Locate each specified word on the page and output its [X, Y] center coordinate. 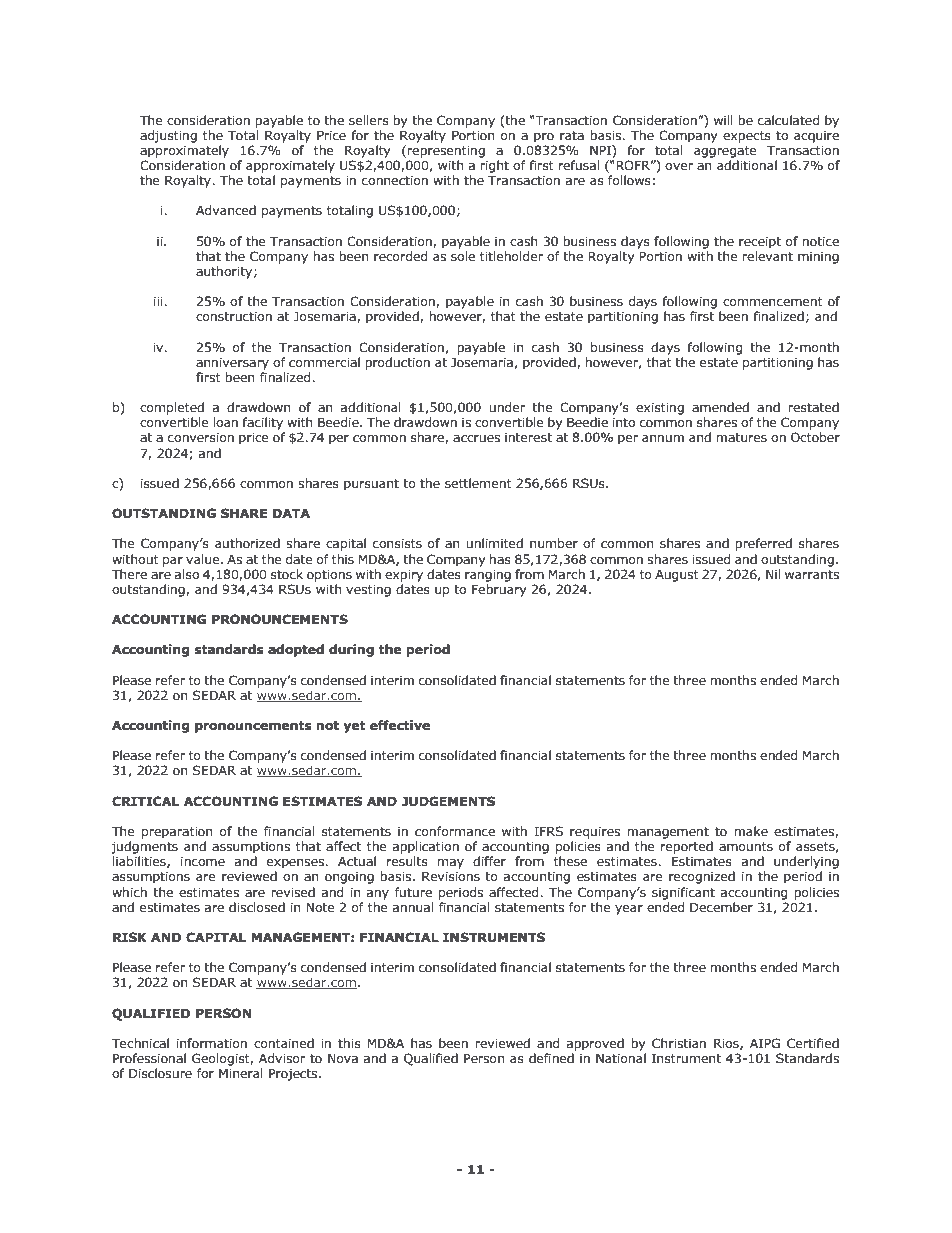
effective [400, 725]
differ [489, 861]
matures [741, 437]
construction [234, 316]
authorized [247, 543]
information [212, 1043]
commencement [773, 301]
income [203, 861]
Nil [773, 574]
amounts [746, 846]
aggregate [725, 152]
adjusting [168, 136]
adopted [296, 650]
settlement [478, 483]
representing [446, 152]
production [397, 363]
